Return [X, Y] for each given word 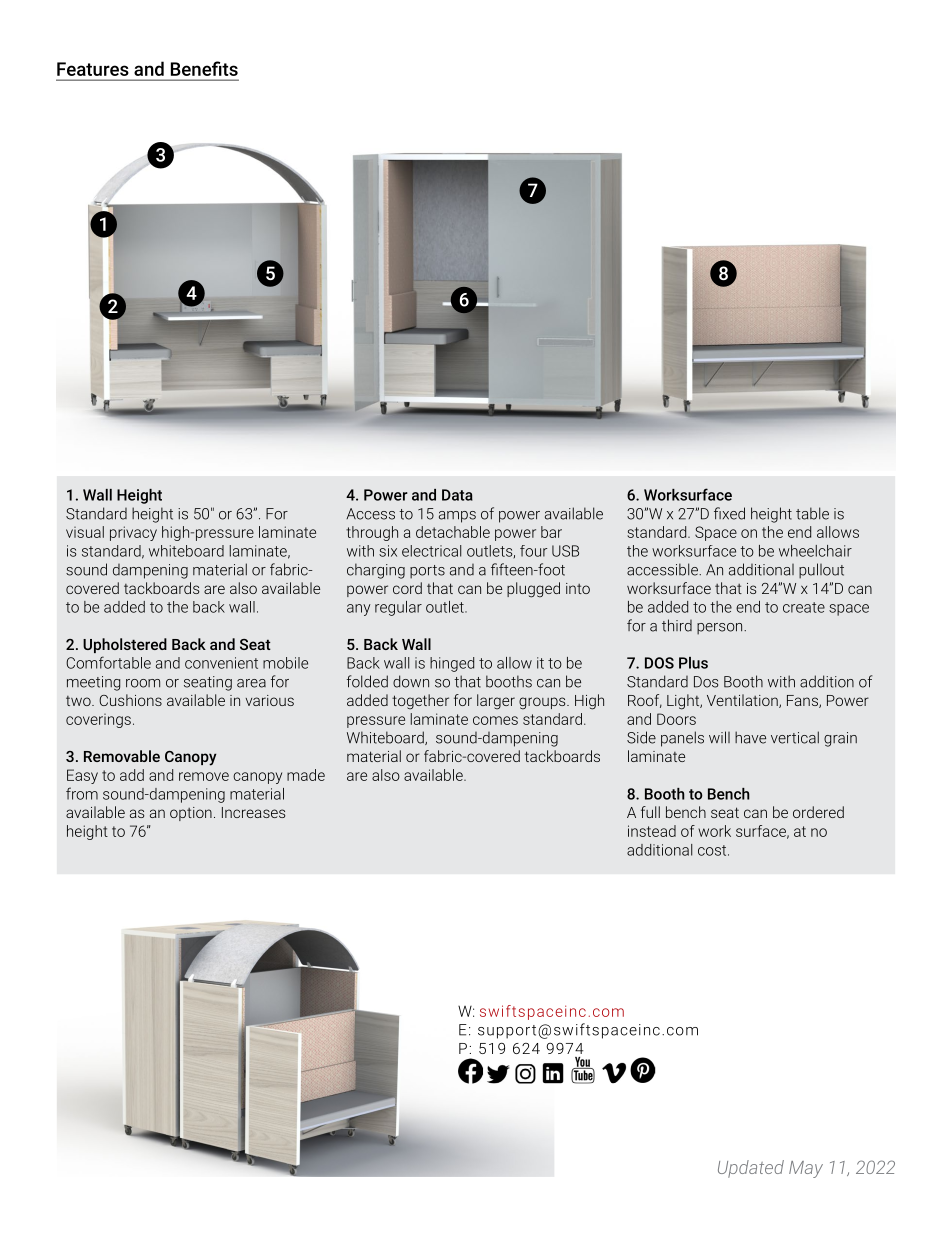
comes [495, 720]
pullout [821, 571]
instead [652, 831]
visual [85, 532]
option [191, 814]
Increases [253, 812]
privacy [133, 533]
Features [93, 69]
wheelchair [815, 551]
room [143, 683]
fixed [729, 513]
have [750, 737]
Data [457, 495]
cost [713, 850]
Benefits [204, 68]
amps [457, 517]
